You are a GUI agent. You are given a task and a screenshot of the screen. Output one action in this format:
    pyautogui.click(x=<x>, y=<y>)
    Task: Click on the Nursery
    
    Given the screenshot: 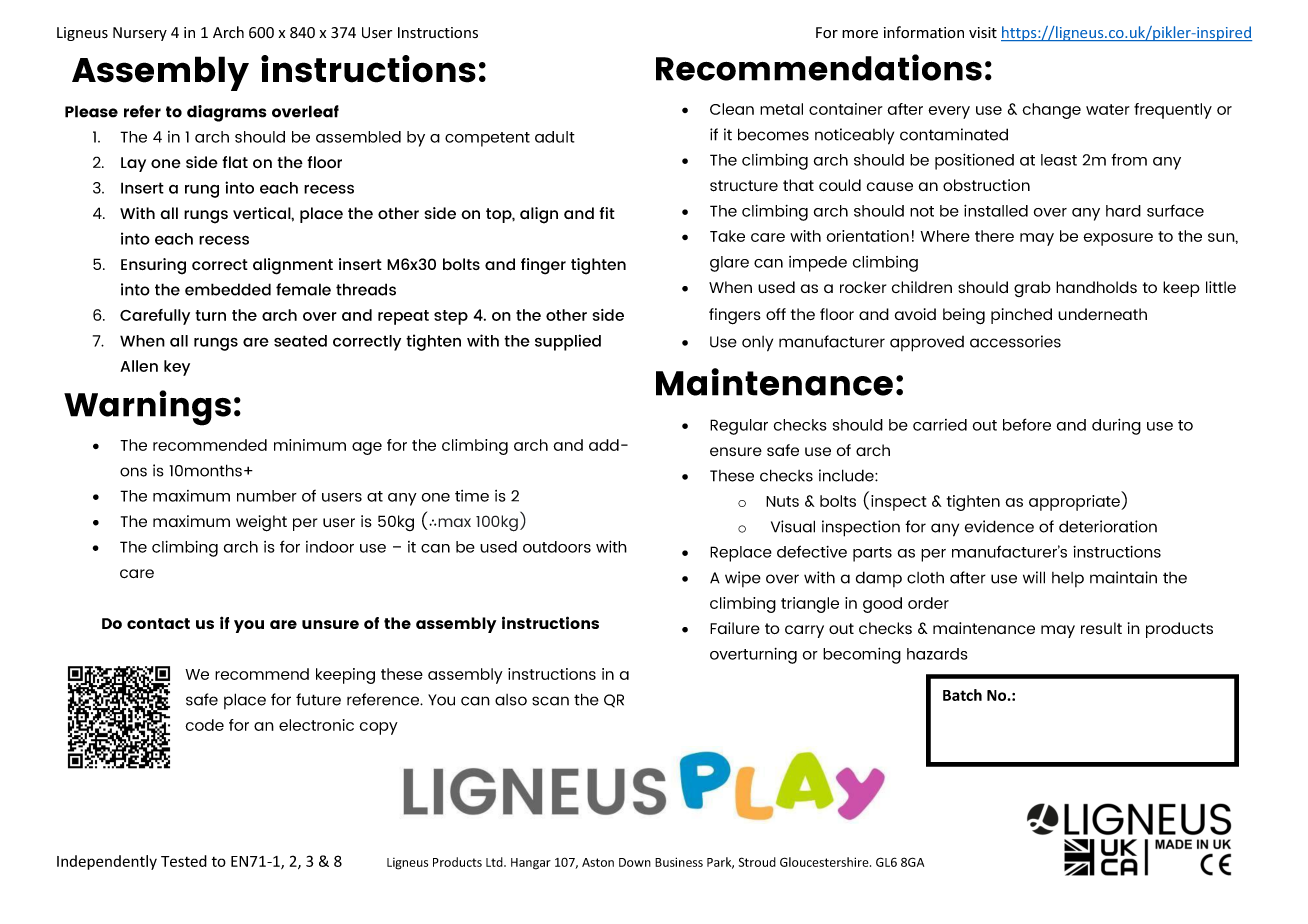 What is the action you would take?
    pyautogui.click(x=140, y=34)
